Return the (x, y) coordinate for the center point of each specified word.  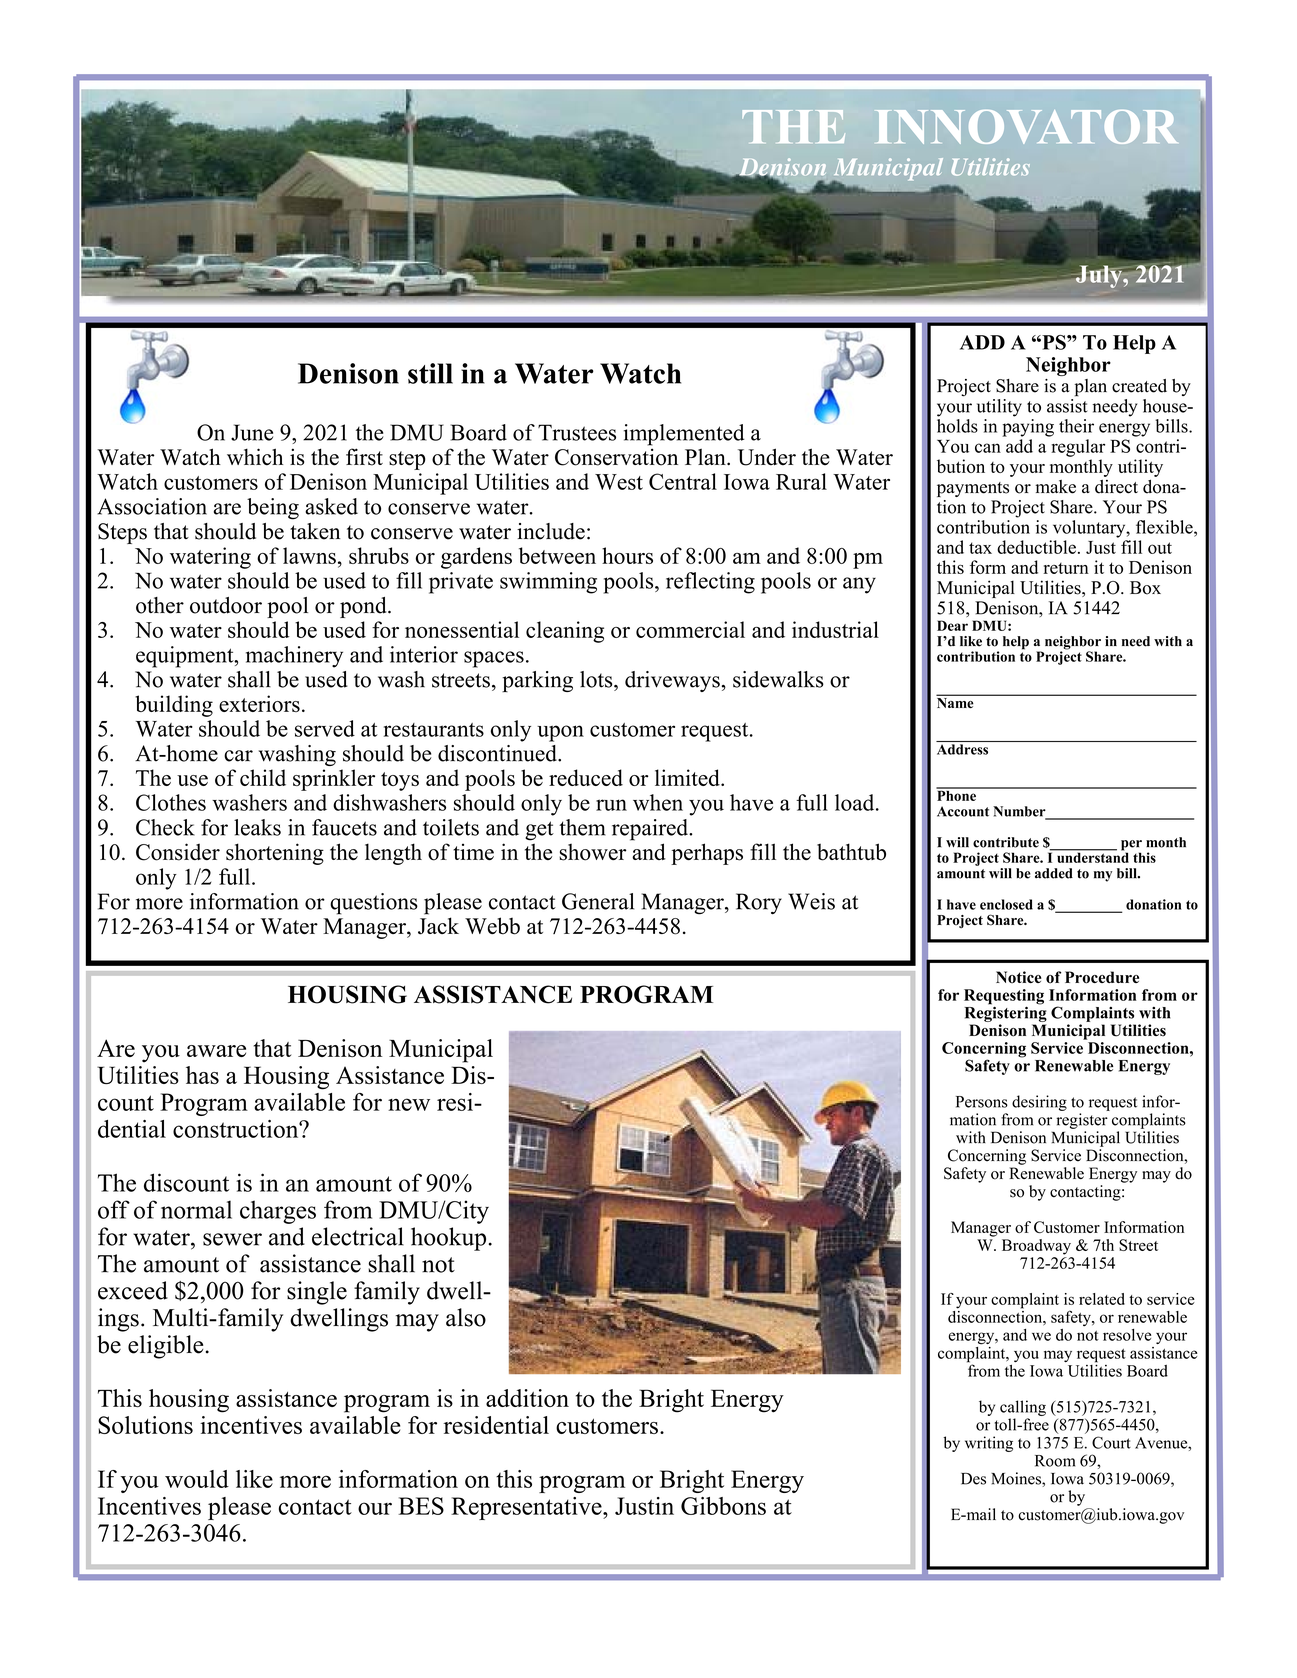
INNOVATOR (1026, 127)
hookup (448, 1239)
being (273, 509)
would (197, 1479)
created (1139, 386)
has (202, 1075)
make (1055, 487)
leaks (257, 827)
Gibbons (723, 1506)
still (430, 373)
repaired (651, 830)
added (1054, 873)
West (619, 482)
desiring (1039, 1103)
